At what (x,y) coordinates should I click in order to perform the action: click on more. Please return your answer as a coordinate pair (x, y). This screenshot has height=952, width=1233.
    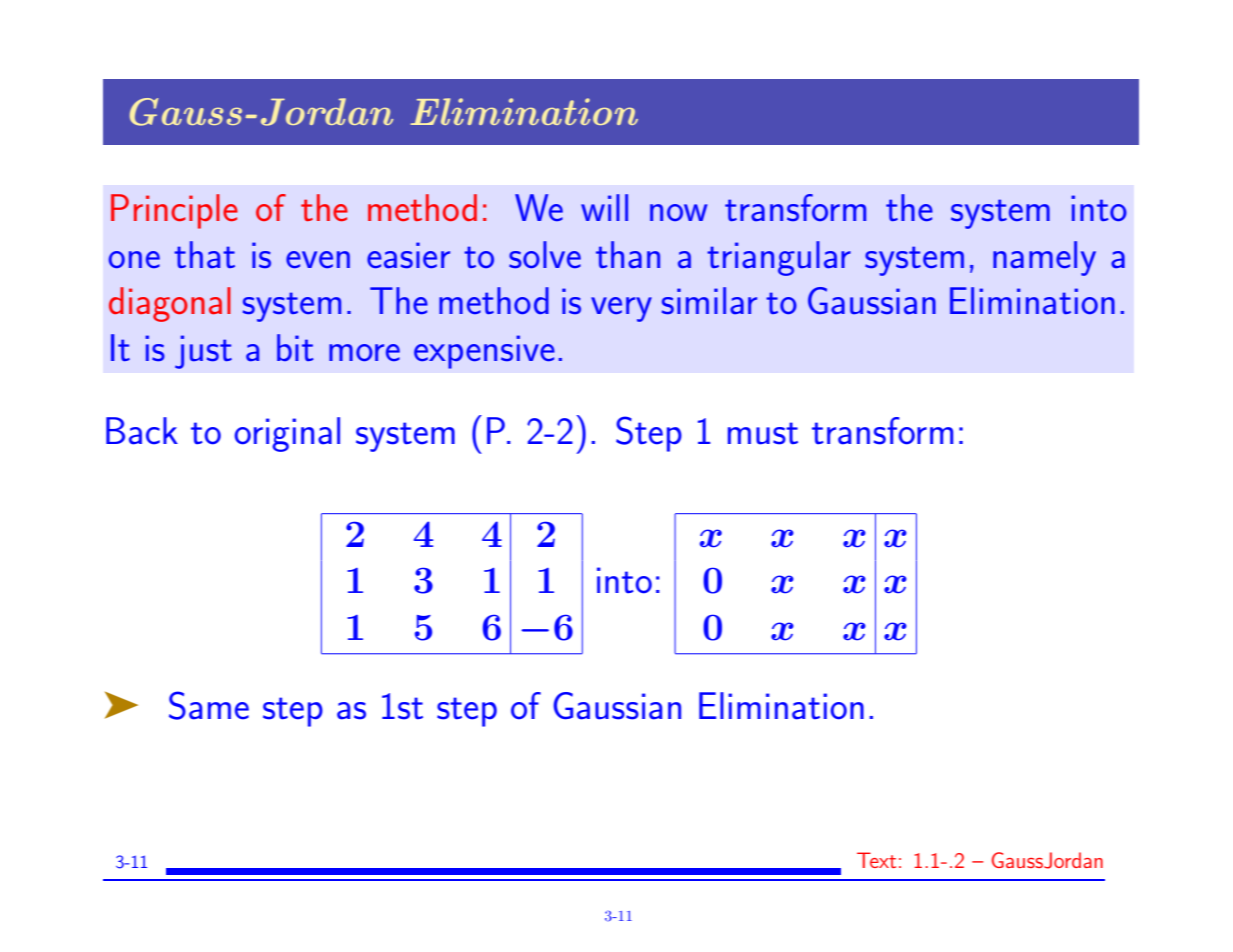
    Looking at the image, I should click on (364, 352).
